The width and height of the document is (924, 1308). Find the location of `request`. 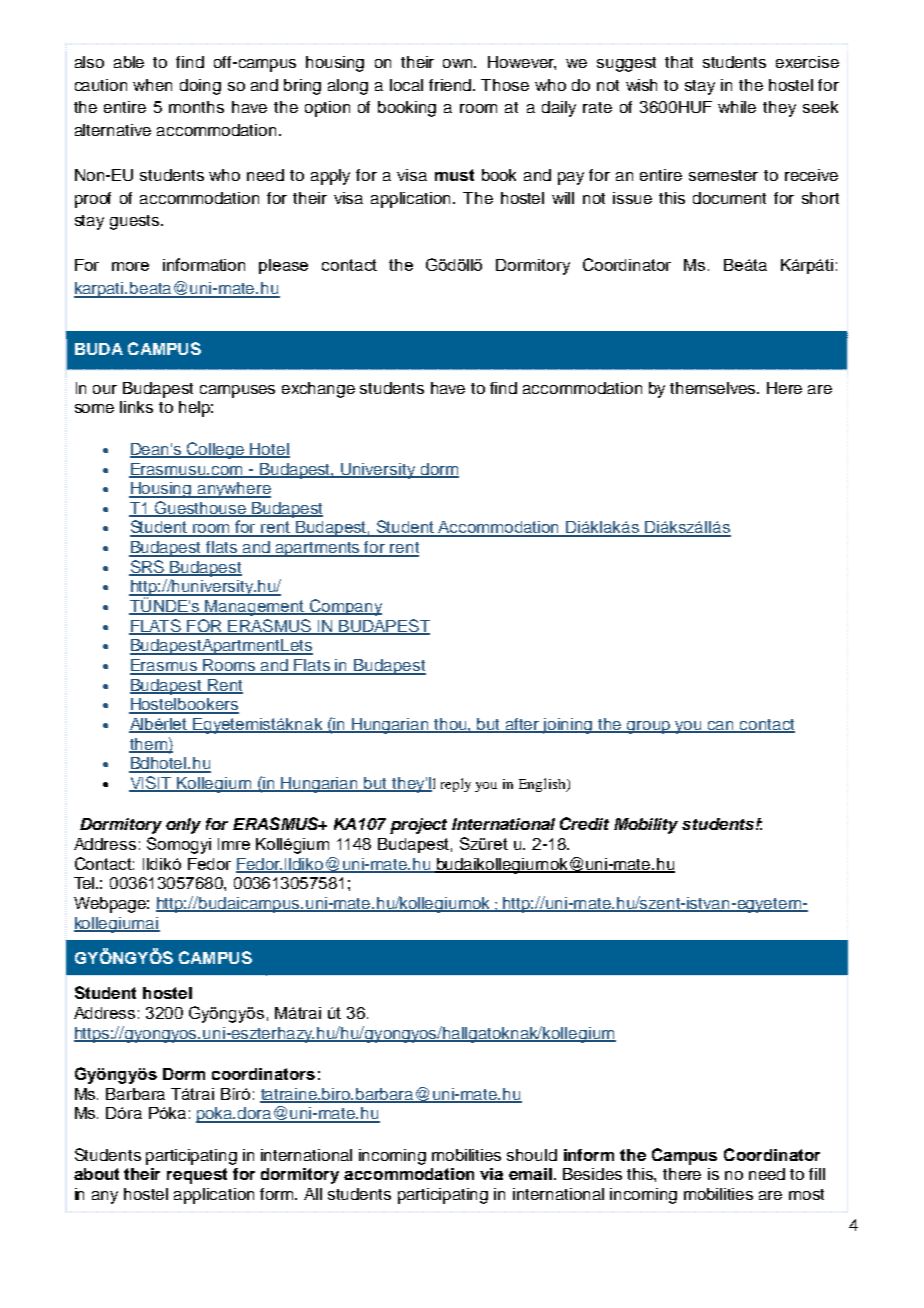

request is located at coordinates (197, 1176).
